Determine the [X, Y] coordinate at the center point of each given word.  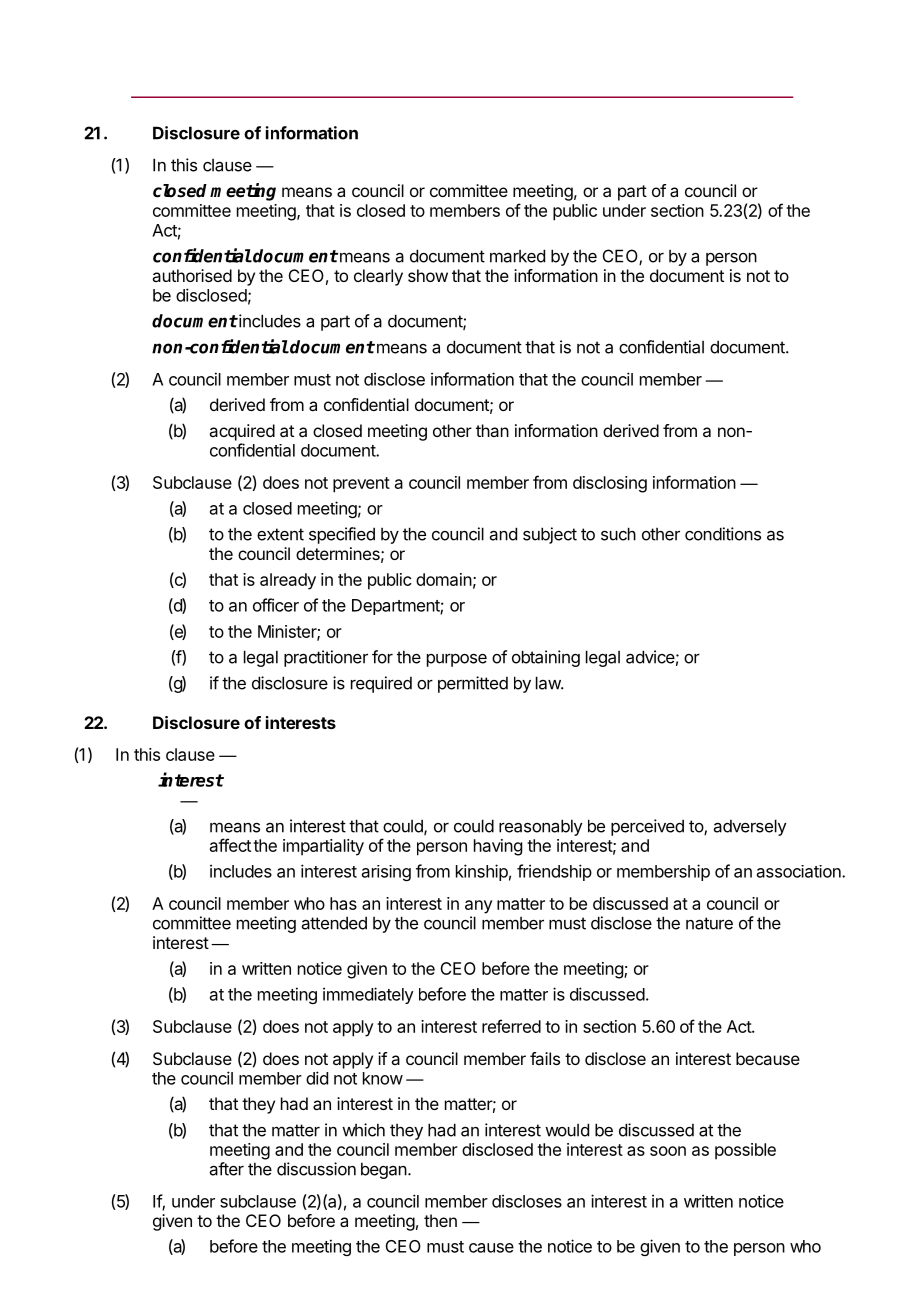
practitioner [326, 658]
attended [334, 923]
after [227, 1169]
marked [517, 256]
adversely [750, 827]
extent [280, 534]
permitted [473, 684]
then [440, 1220]
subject [550, 535]
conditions [723, 534]
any [478, 907]
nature [709, 923]
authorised [192, 275]
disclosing [610, 484]
